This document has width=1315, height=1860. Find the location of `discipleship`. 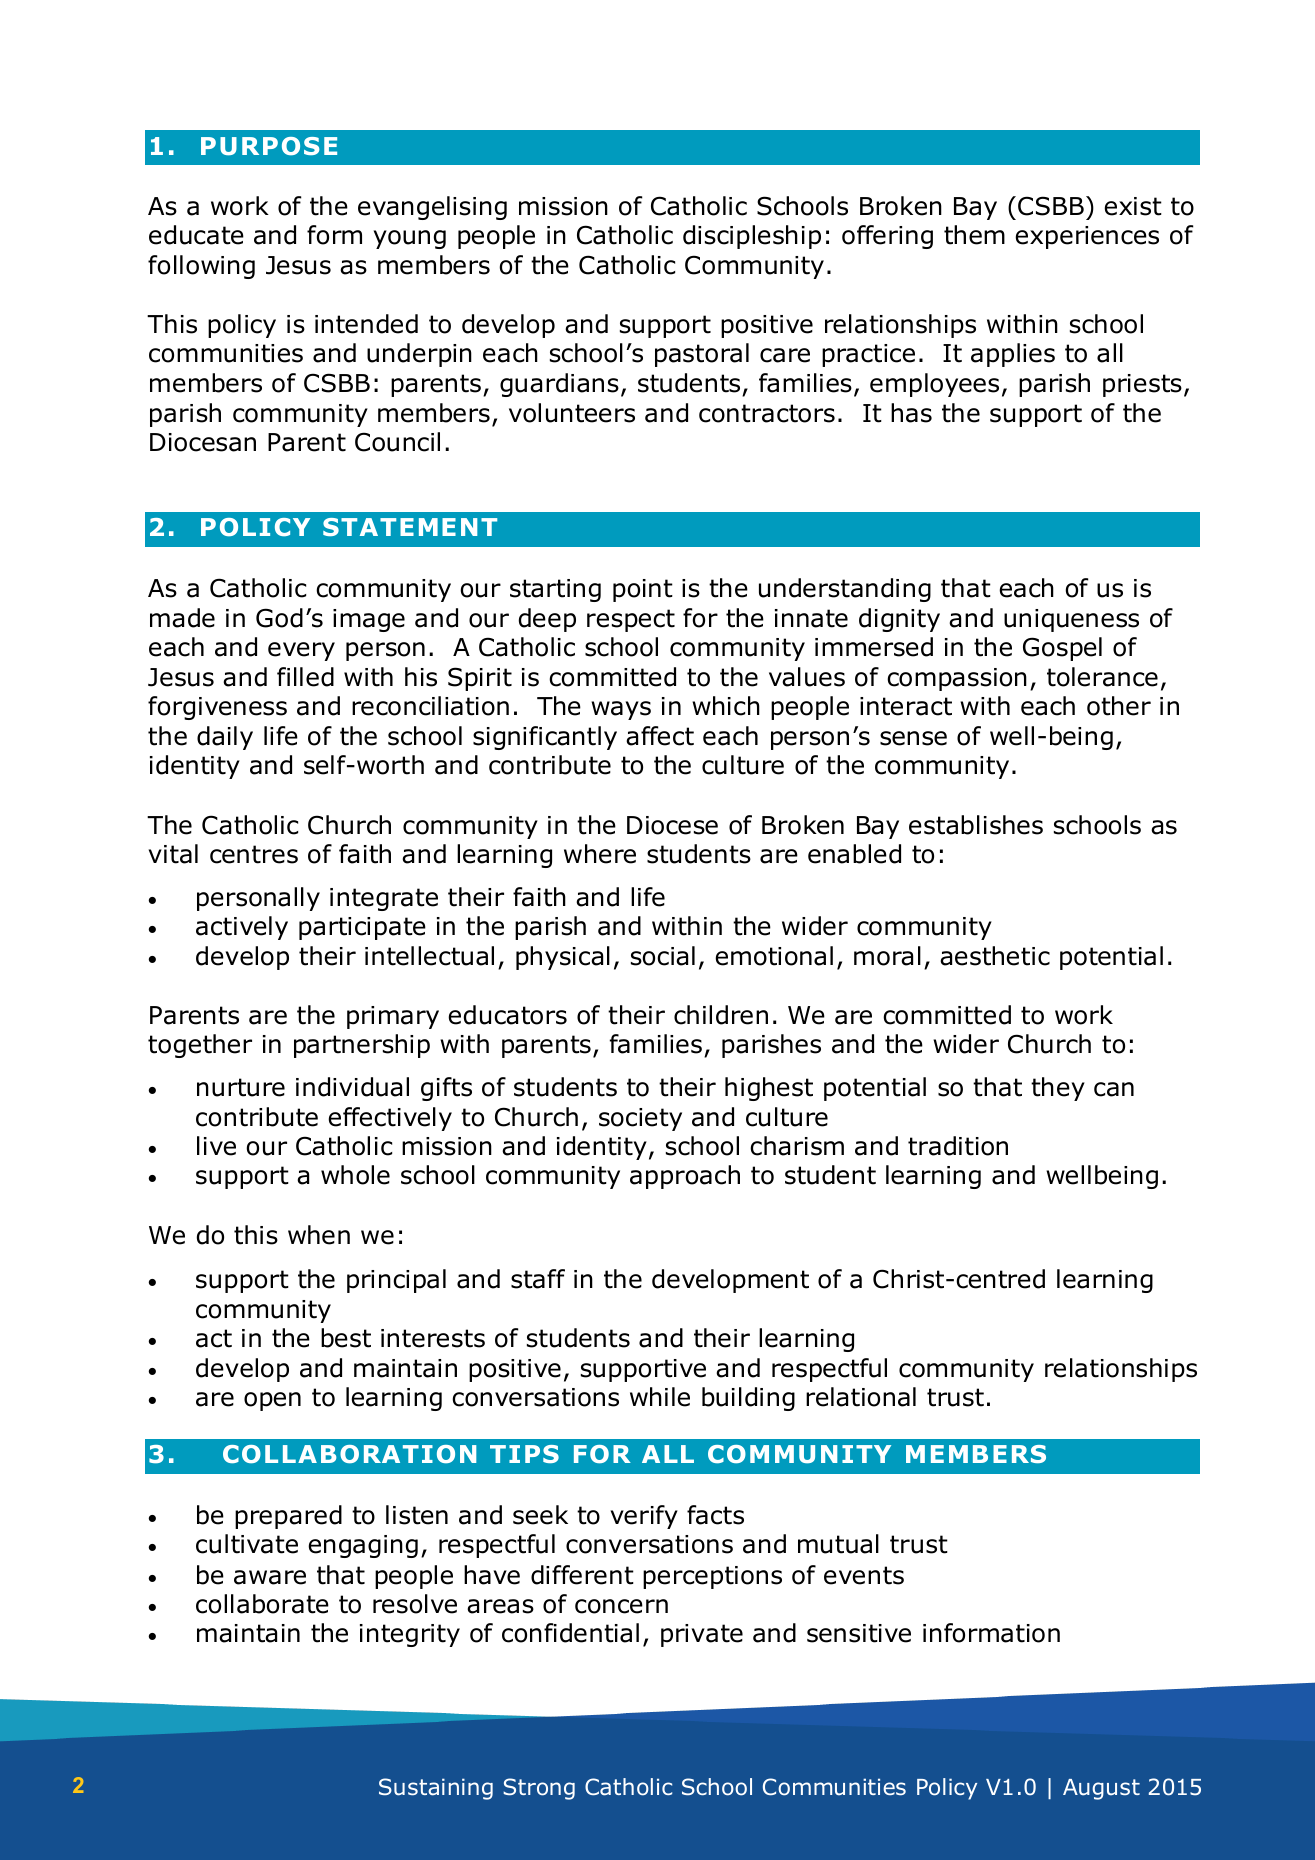

discipleship is located at coordinates (752, 237).
